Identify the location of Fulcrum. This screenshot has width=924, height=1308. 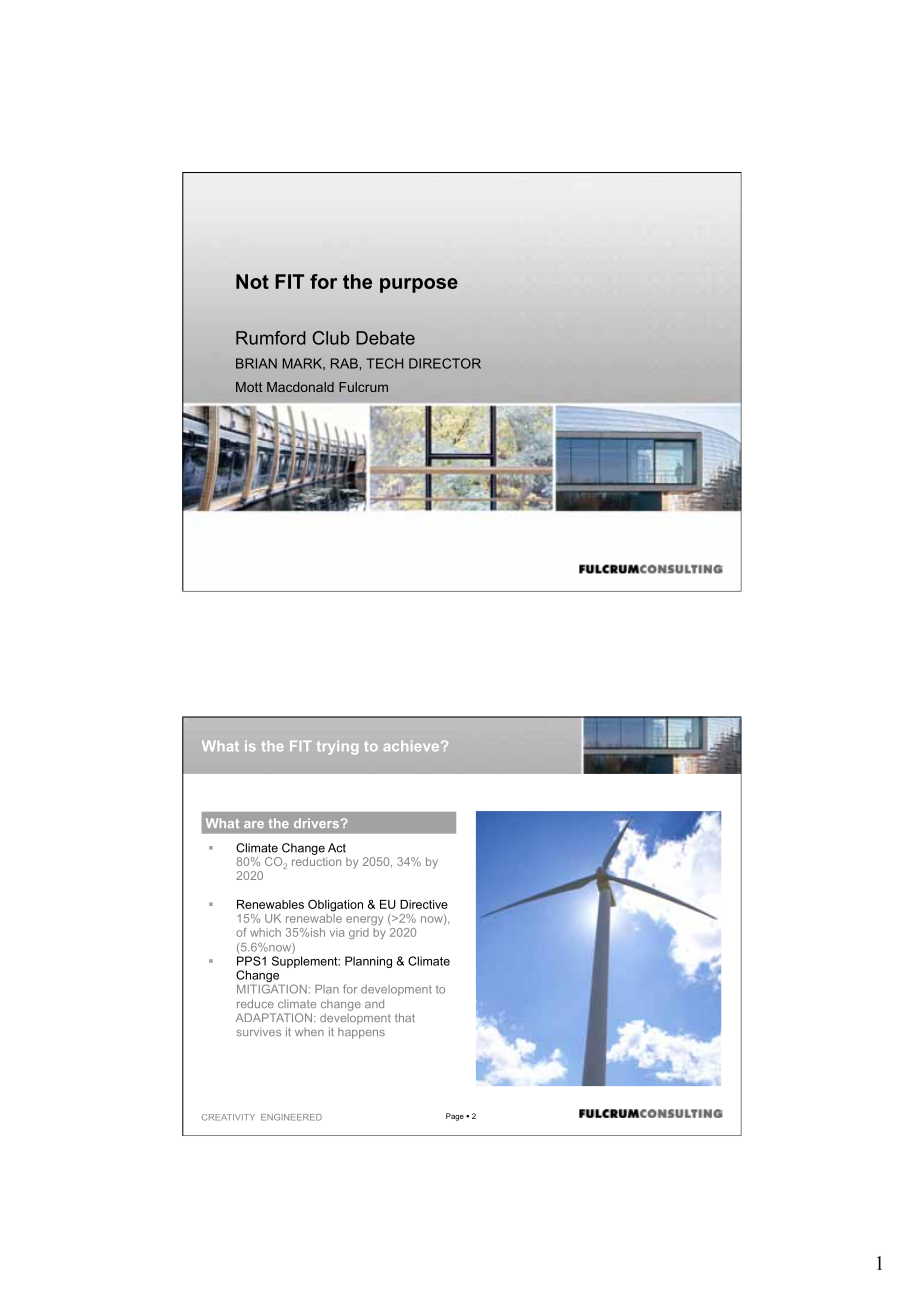
(363, 387).
